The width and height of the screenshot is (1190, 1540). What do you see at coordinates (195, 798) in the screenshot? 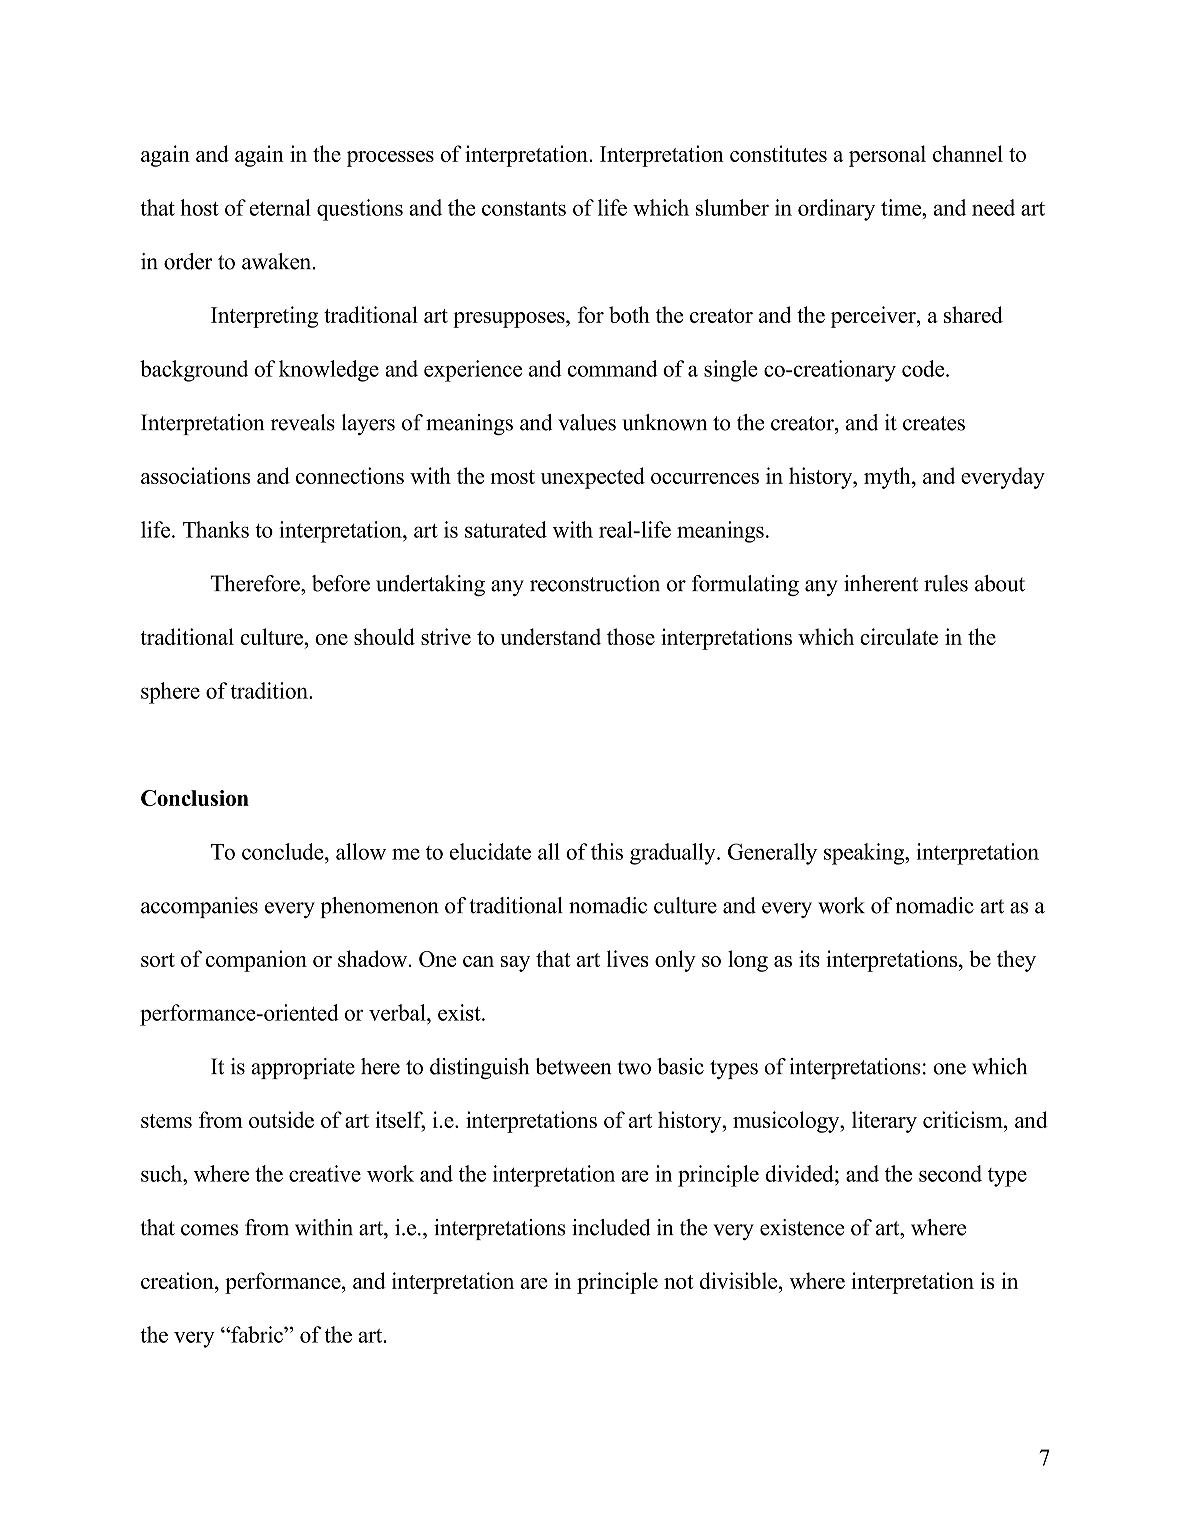
I see `Conclusion` at bounding box center [195, 798].
